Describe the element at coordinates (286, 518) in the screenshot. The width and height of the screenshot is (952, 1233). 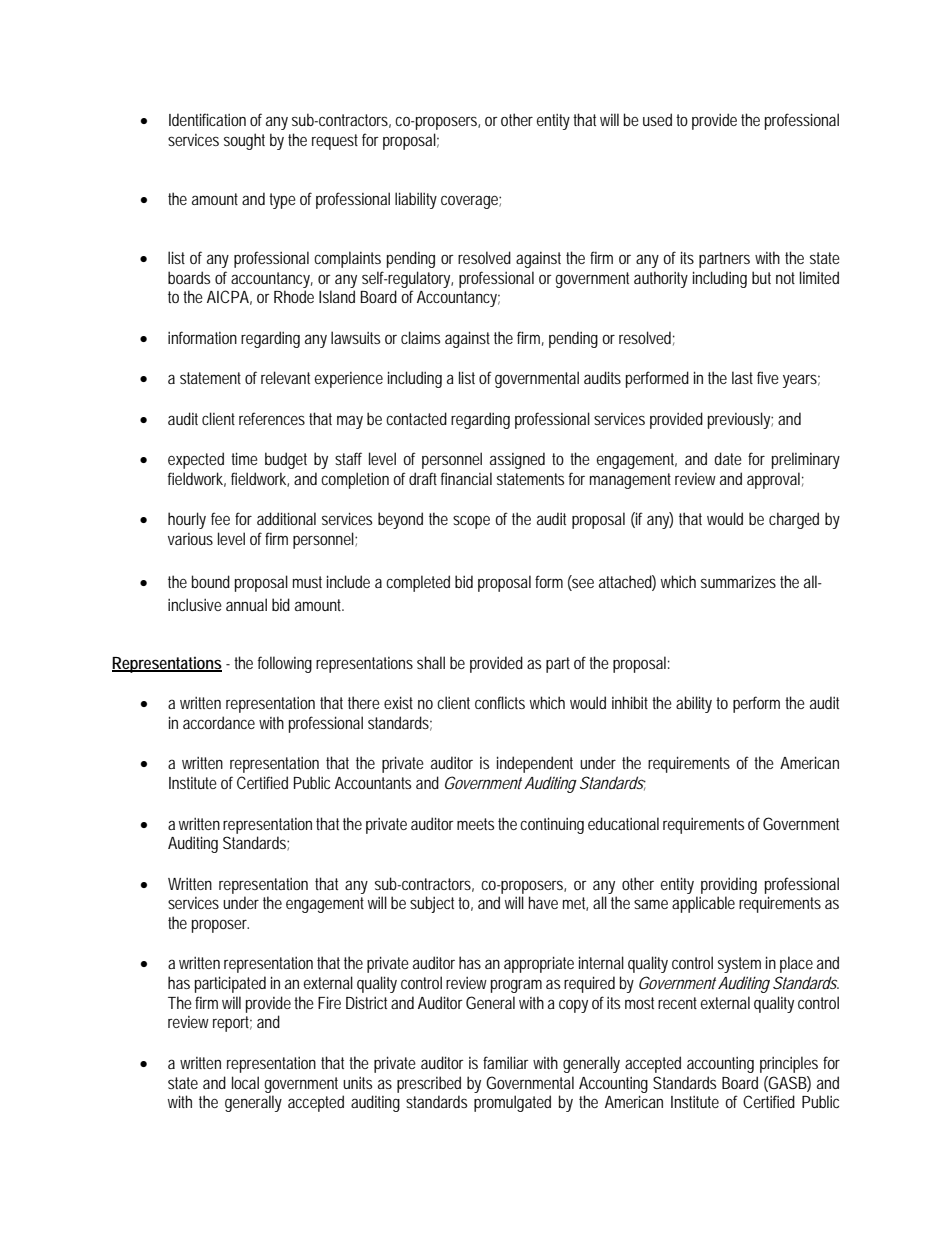
I see `additional` at that location.
